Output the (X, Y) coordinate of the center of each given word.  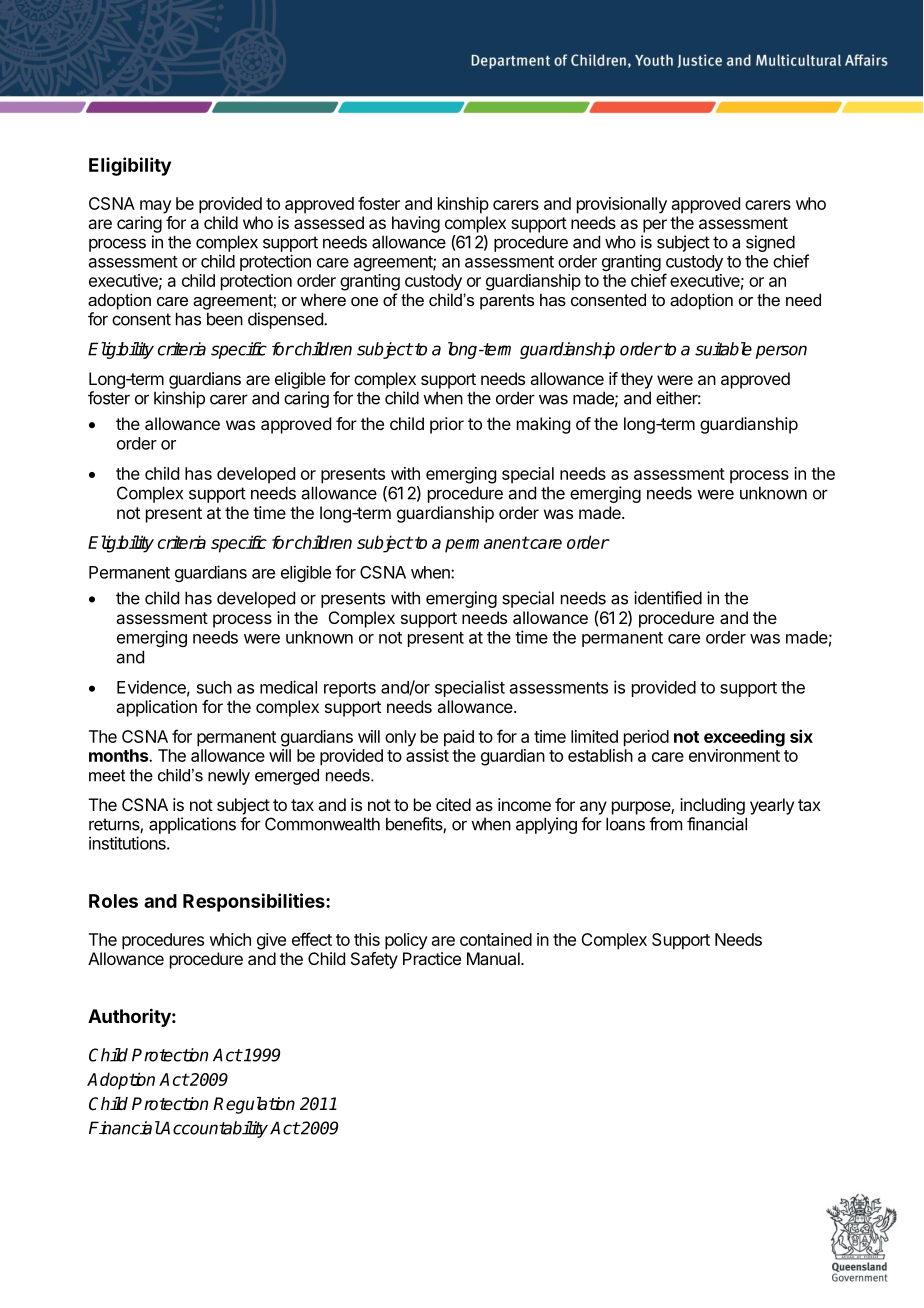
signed (770, 243)
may (156, 207)
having (416, 224)
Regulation (254, 1105)
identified (668, 598)
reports (350, 689)
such (214, 687)
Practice (432, 958)
